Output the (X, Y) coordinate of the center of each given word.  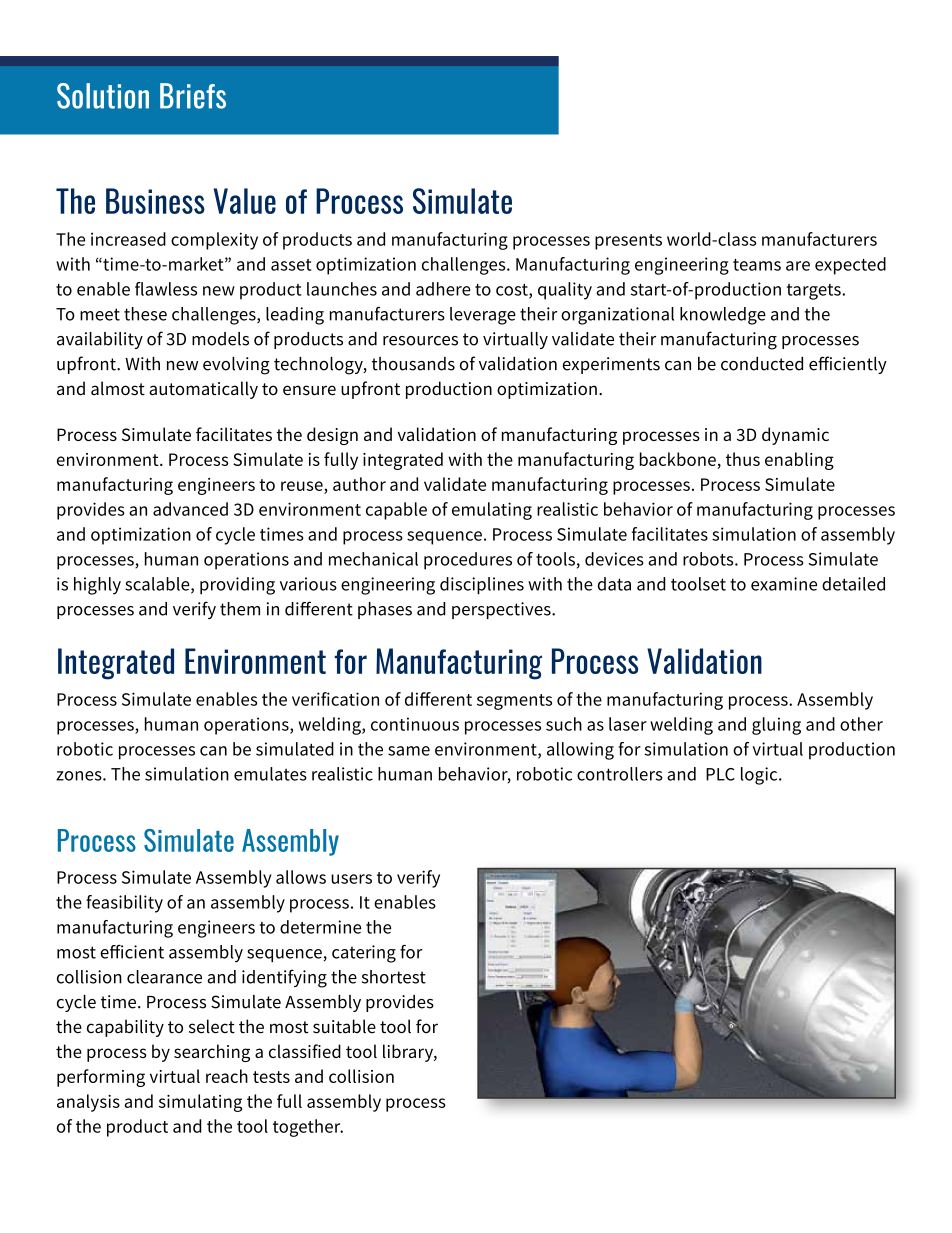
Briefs (193, 96)
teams (757, 265)
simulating (200, 1103)
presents (628, 242)
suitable (344, 1026)
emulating (492, 511)
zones (80, 776)
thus (743, 459)
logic (760, 776)
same (409, 751)
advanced (190, 509)
